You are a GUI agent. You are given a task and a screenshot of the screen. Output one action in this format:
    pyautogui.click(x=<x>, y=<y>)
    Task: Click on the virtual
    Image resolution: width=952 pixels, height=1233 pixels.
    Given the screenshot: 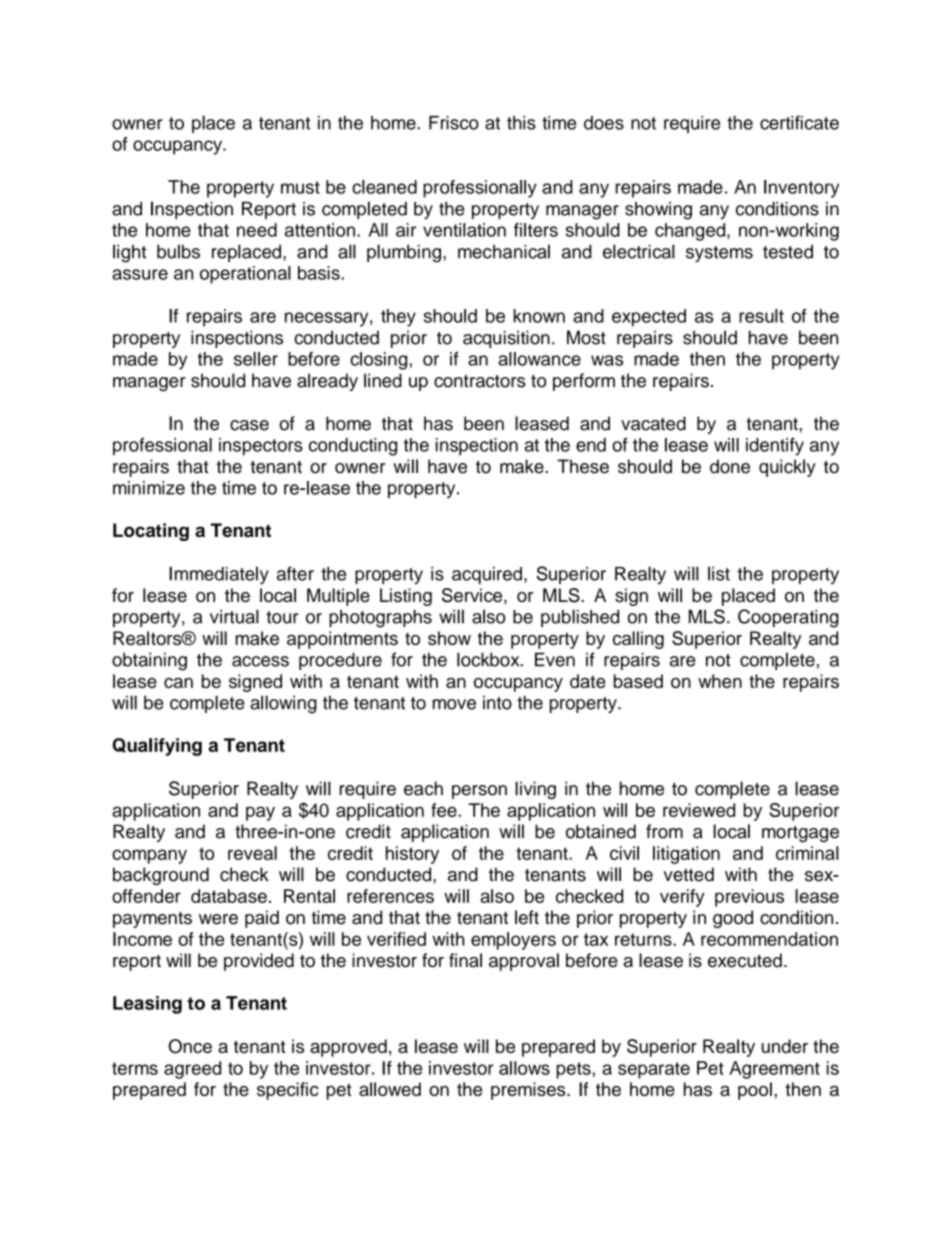 What is the action you would take?
    pyautogui.click(x=234, y=616)
